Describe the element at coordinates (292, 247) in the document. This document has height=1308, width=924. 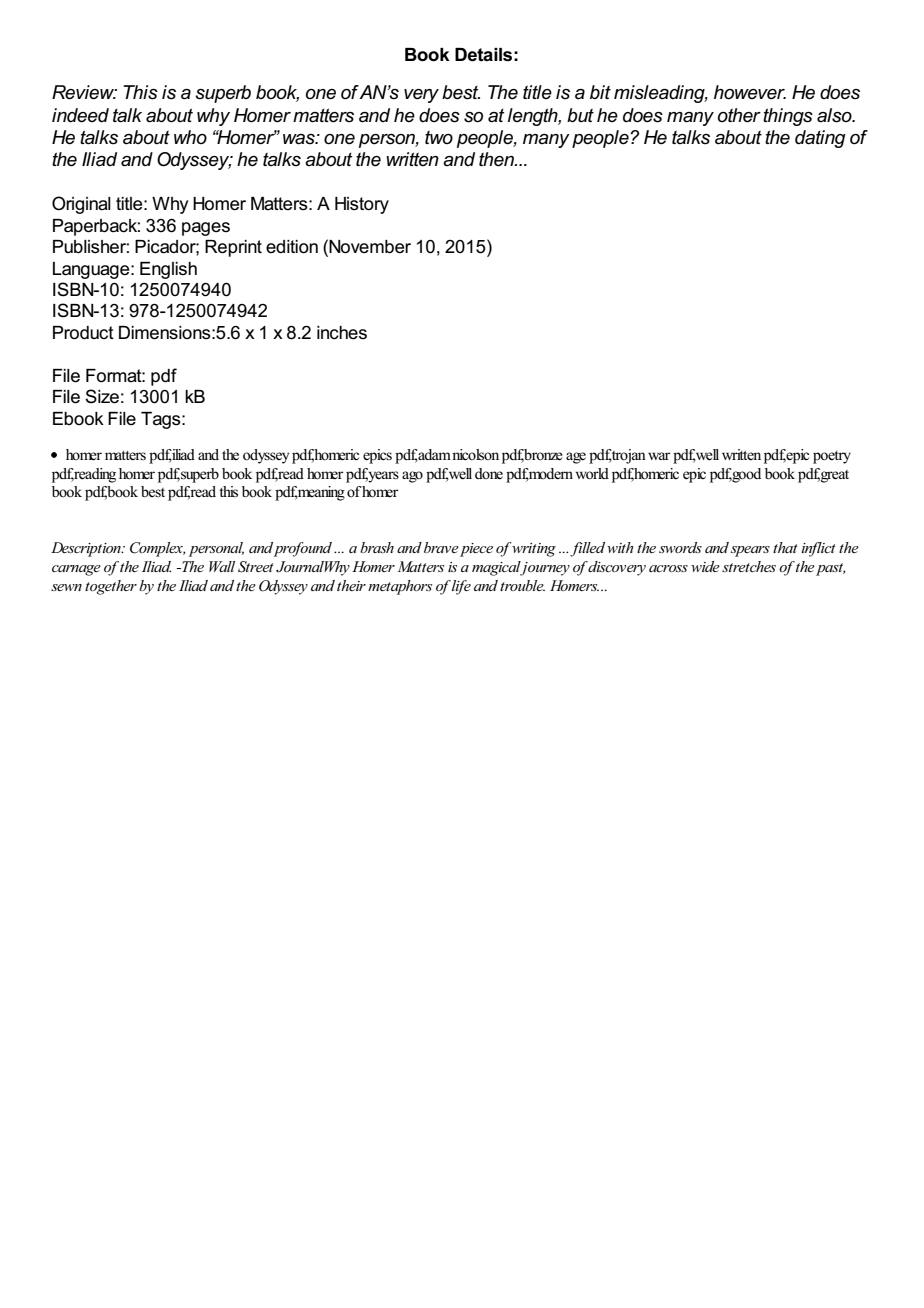
I see `edition` at that location.
